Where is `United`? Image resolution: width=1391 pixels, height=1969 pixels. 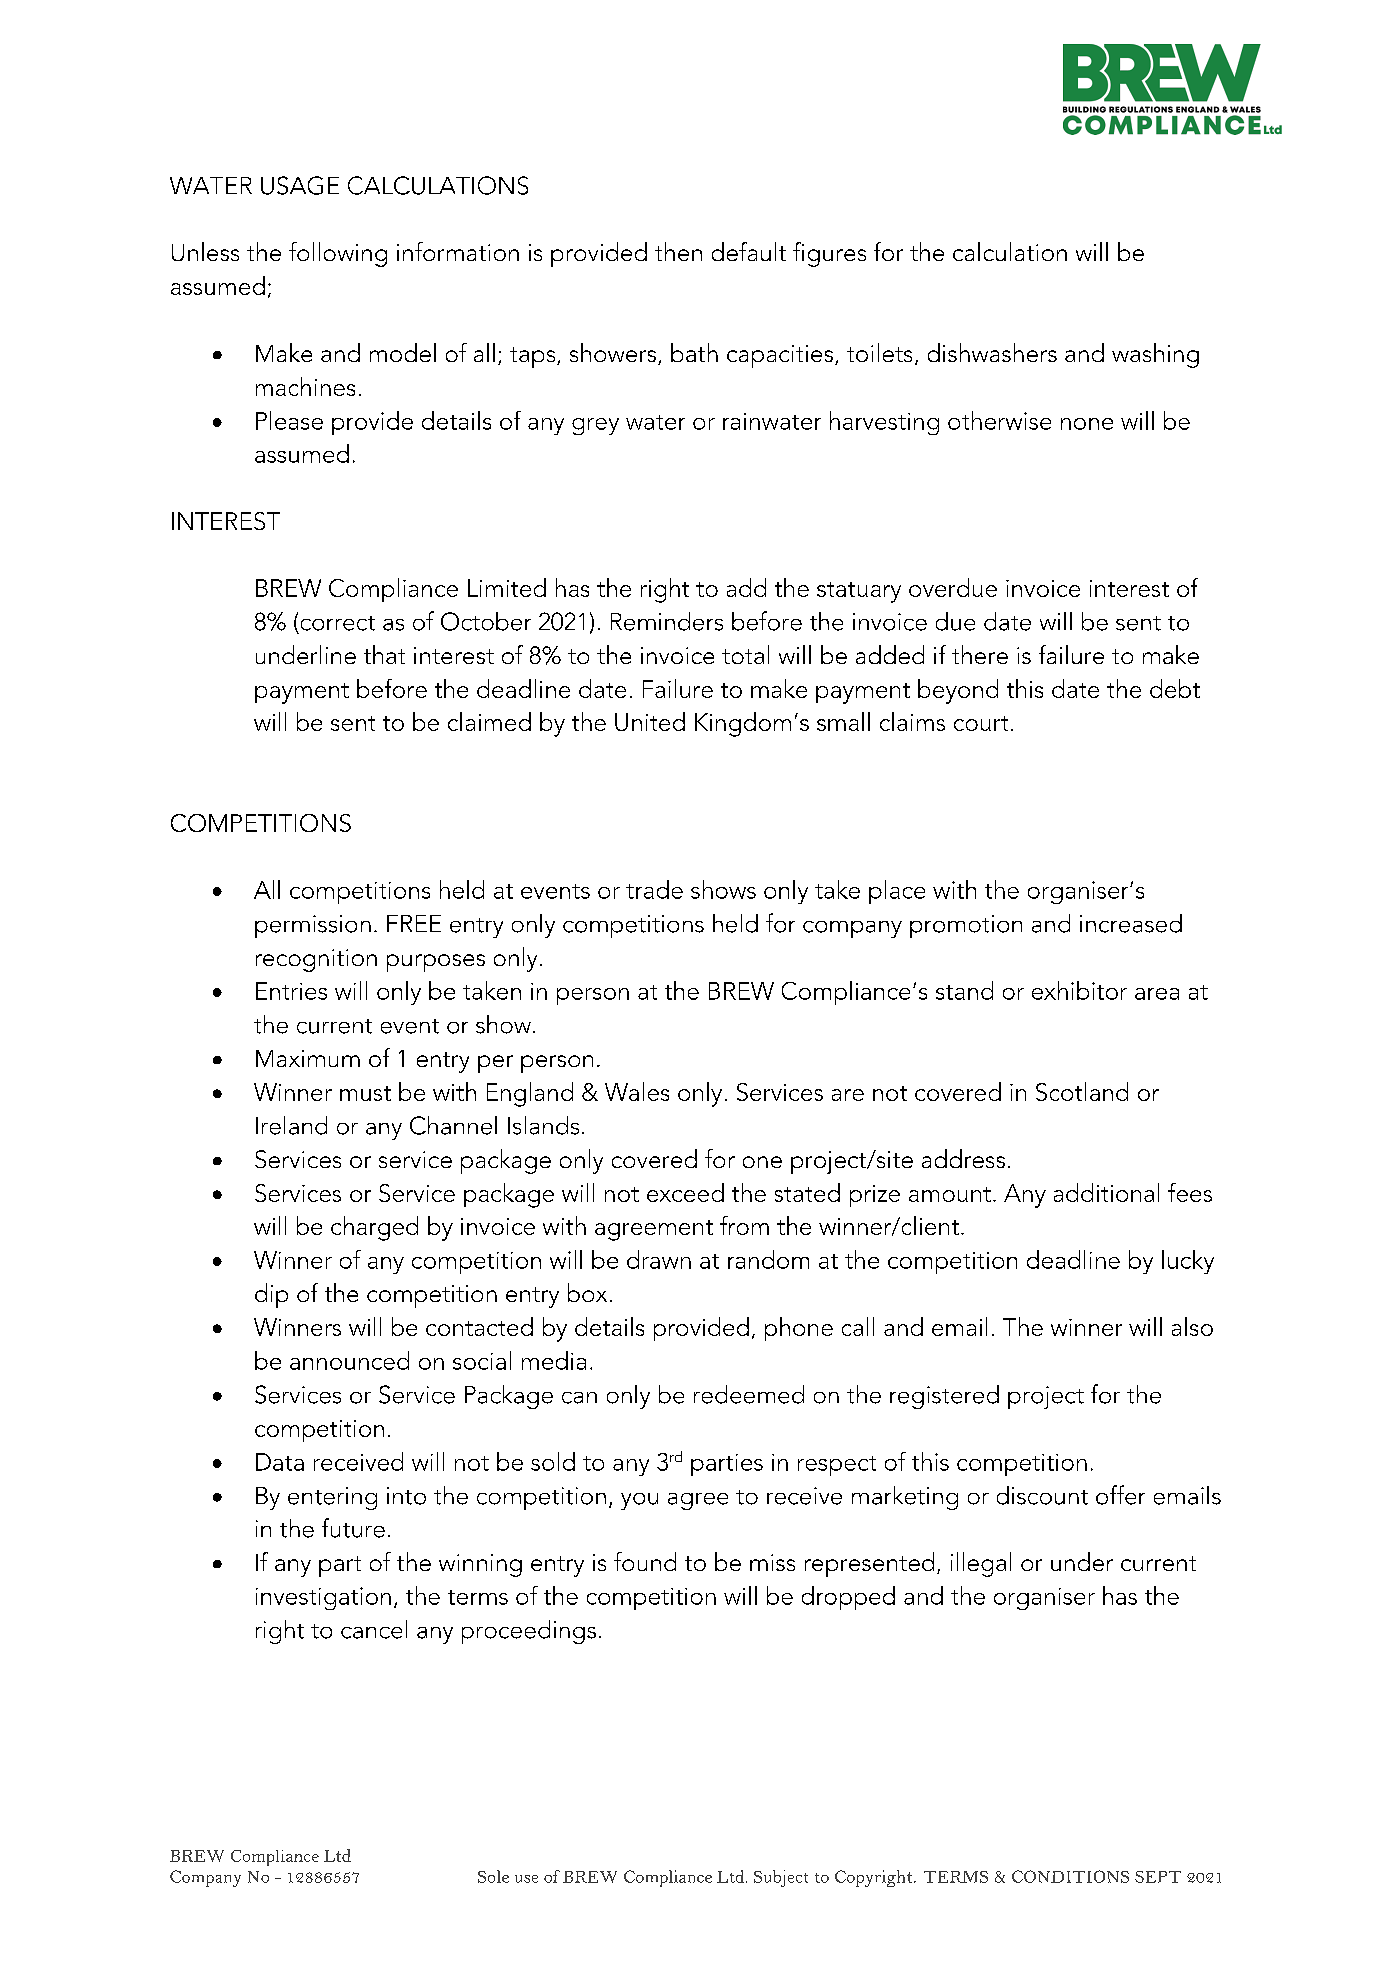 United is located at coordinates (650, 721).
